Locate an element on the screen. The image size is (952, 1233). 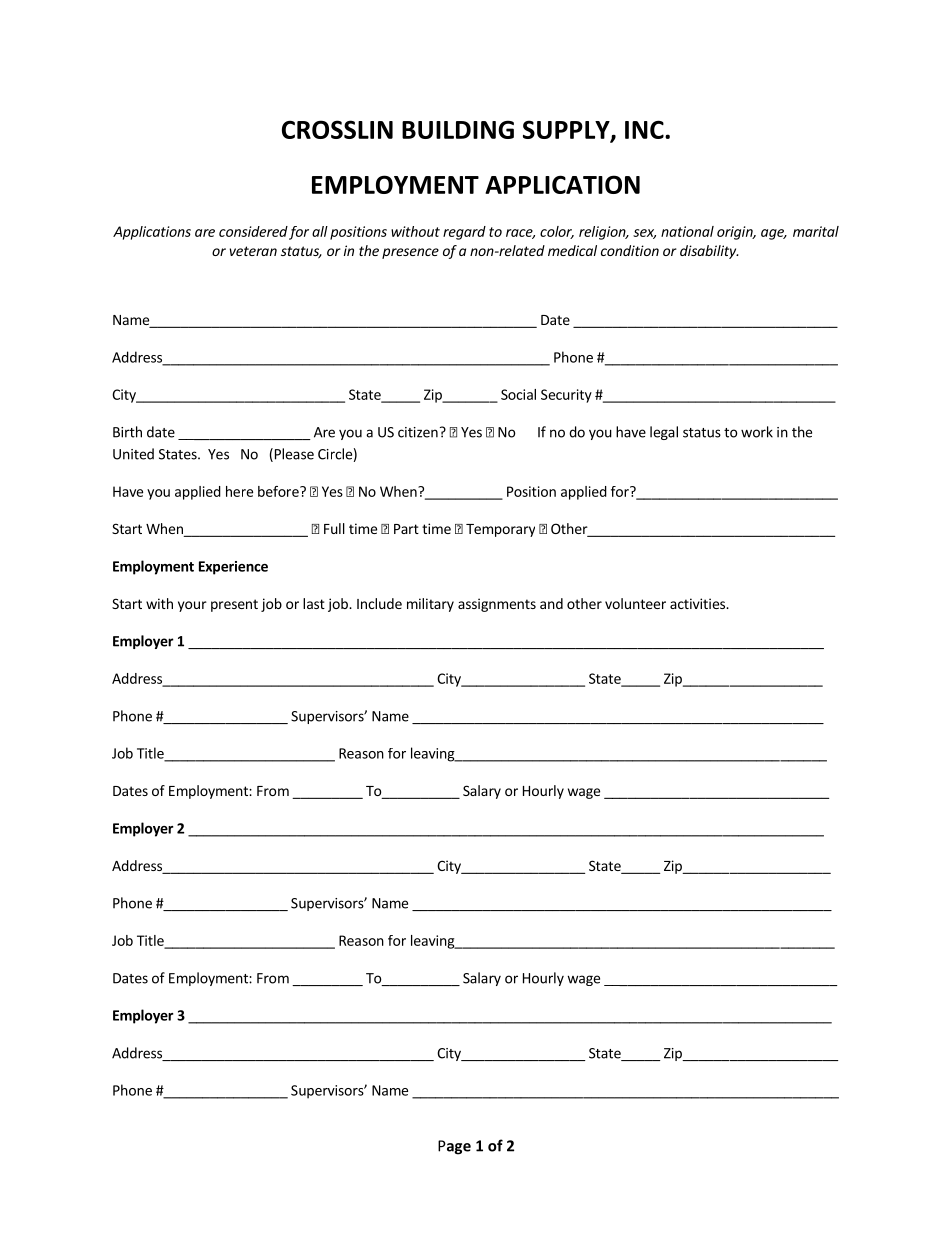
BUILDING is located at coordinates (458, 129).
